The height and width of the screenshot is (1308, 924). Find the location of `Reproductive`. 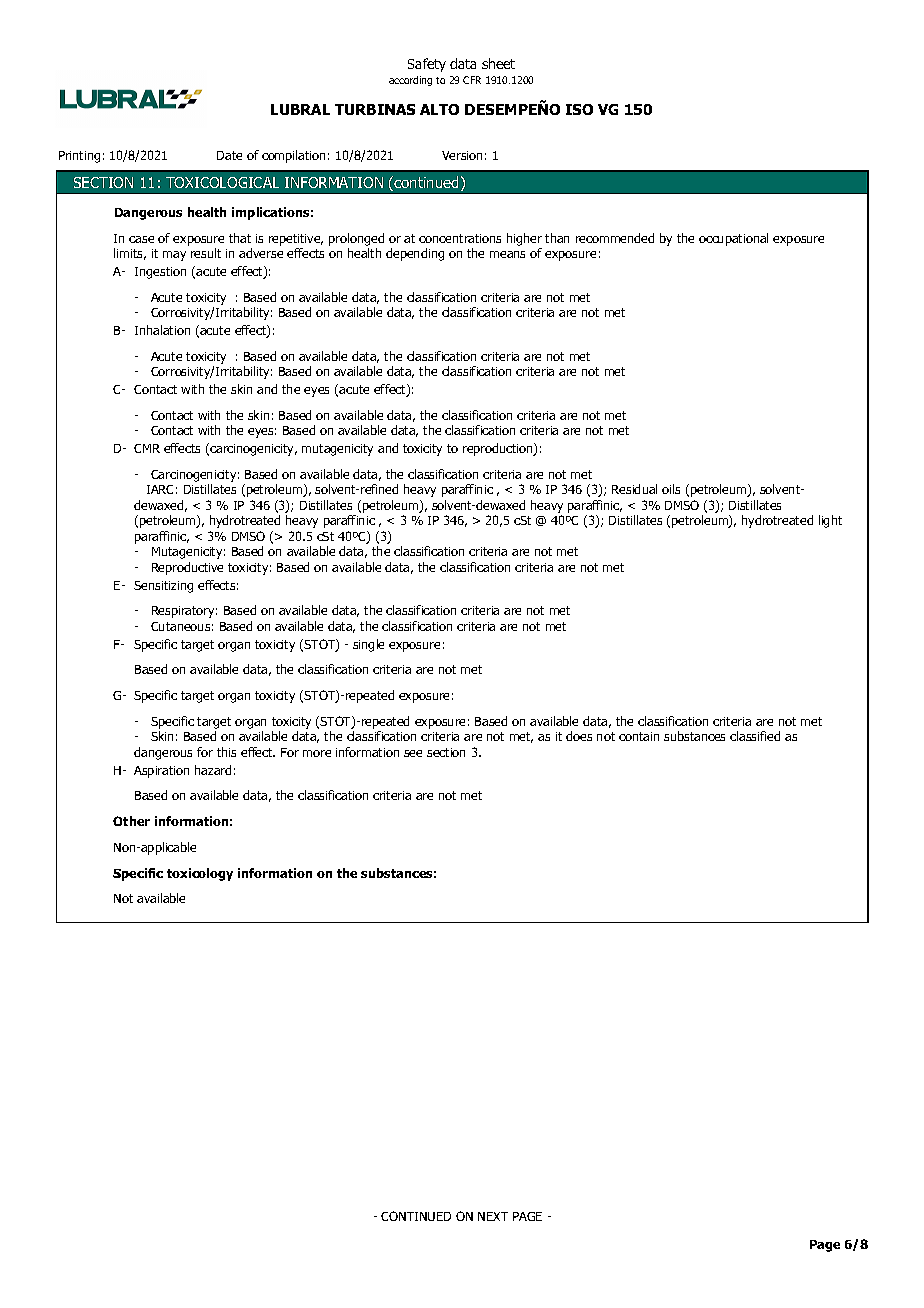

Reproductive is located at coordinates (187, 568).
